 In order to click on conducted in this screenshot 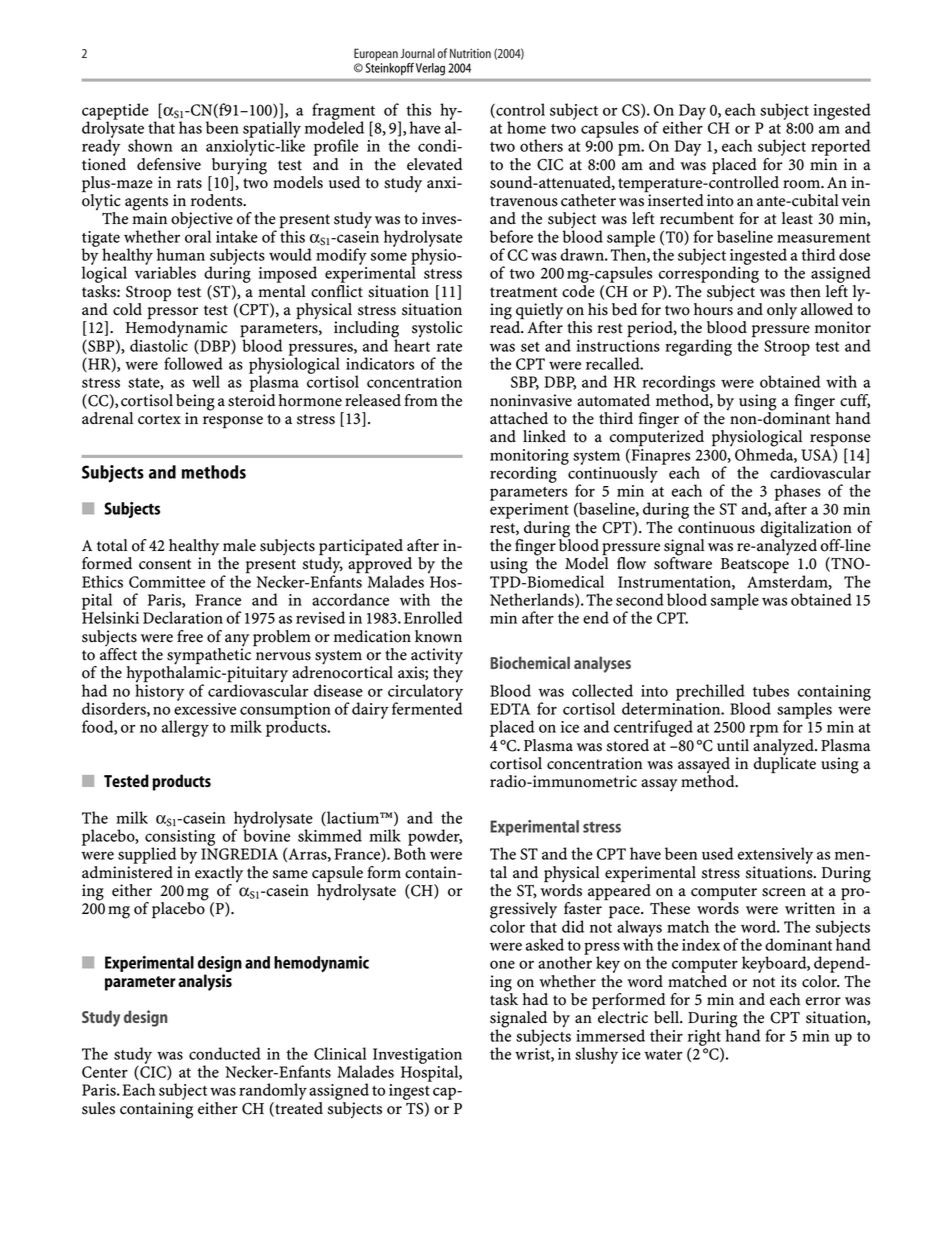, I will do `click(225, 1053)`.
